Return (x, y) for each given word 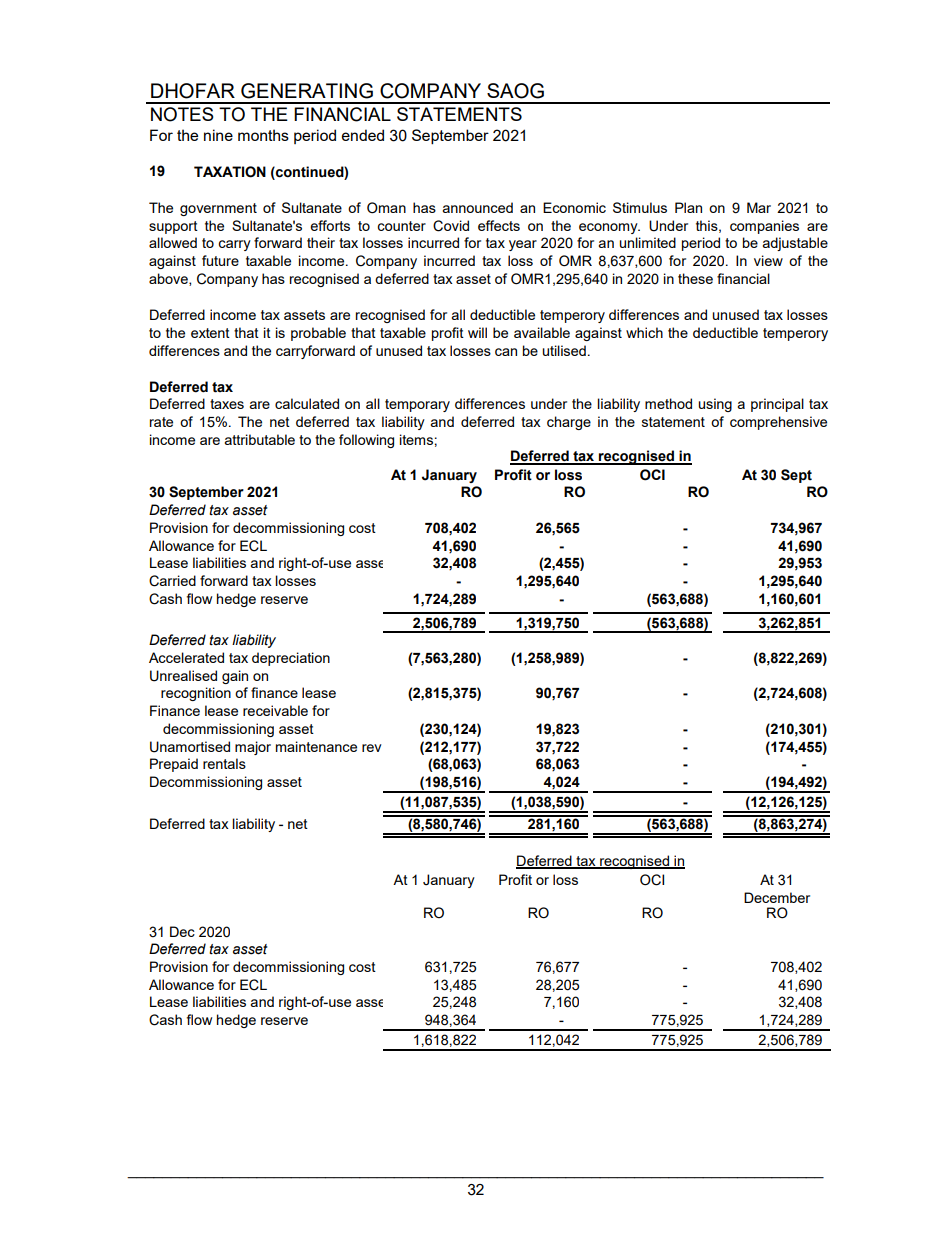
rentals (224, 763)
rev (372, 748)
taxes (227, 404)
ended (363, 135)
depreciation (291, 659)
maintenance (316, 746)
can (506, 352)
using (715, 405)
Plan (688, 207)
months (263, 135)
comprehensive (778, 423)
